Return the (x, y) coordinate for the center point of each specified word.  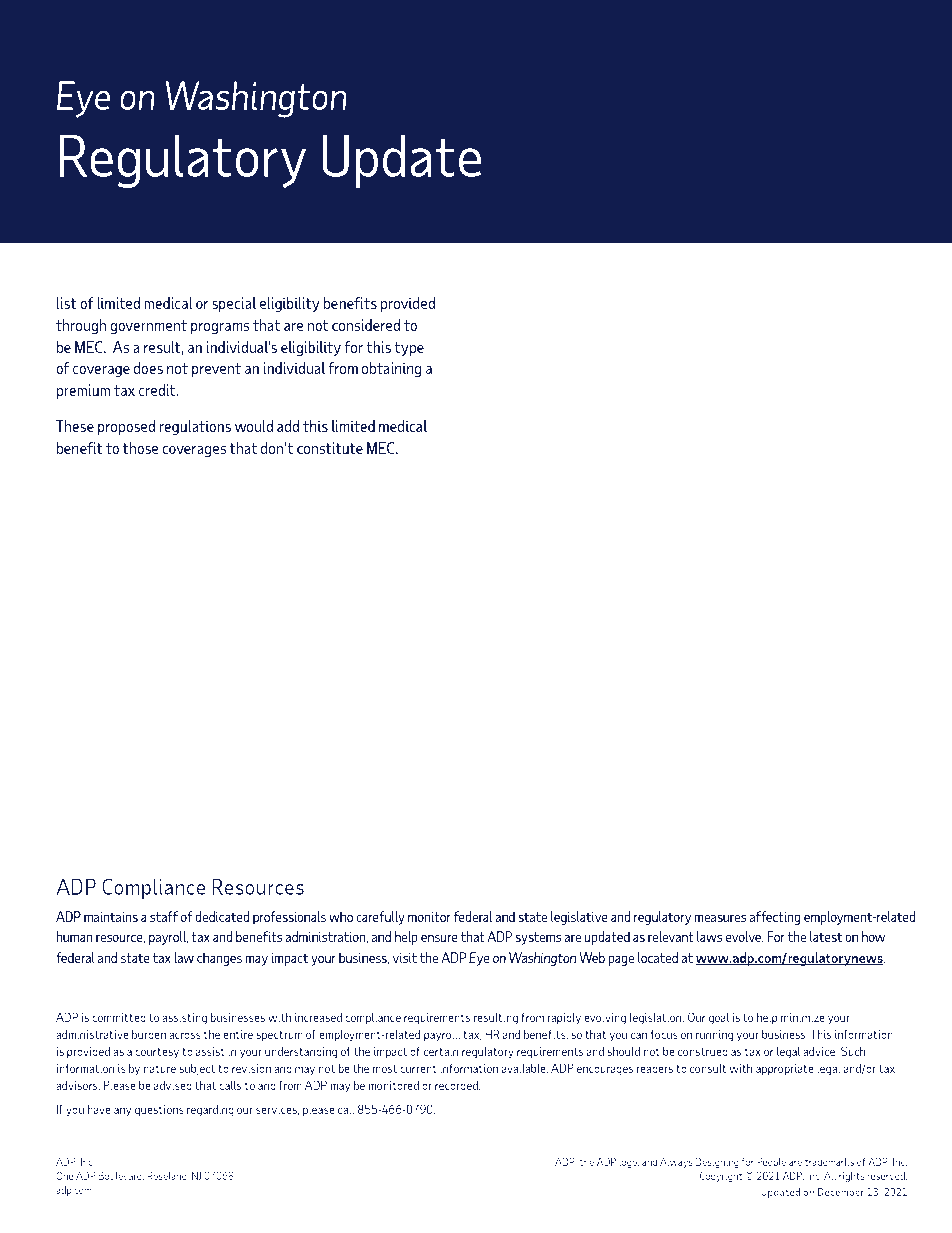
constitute (330, 448)
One (64, 1175)
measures (720, 918)
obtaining (392, 369)
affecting (775, 918)
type (409, 349)
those (141, 448)
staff (164, 916)
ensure (439, 938)
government (148, 327)
